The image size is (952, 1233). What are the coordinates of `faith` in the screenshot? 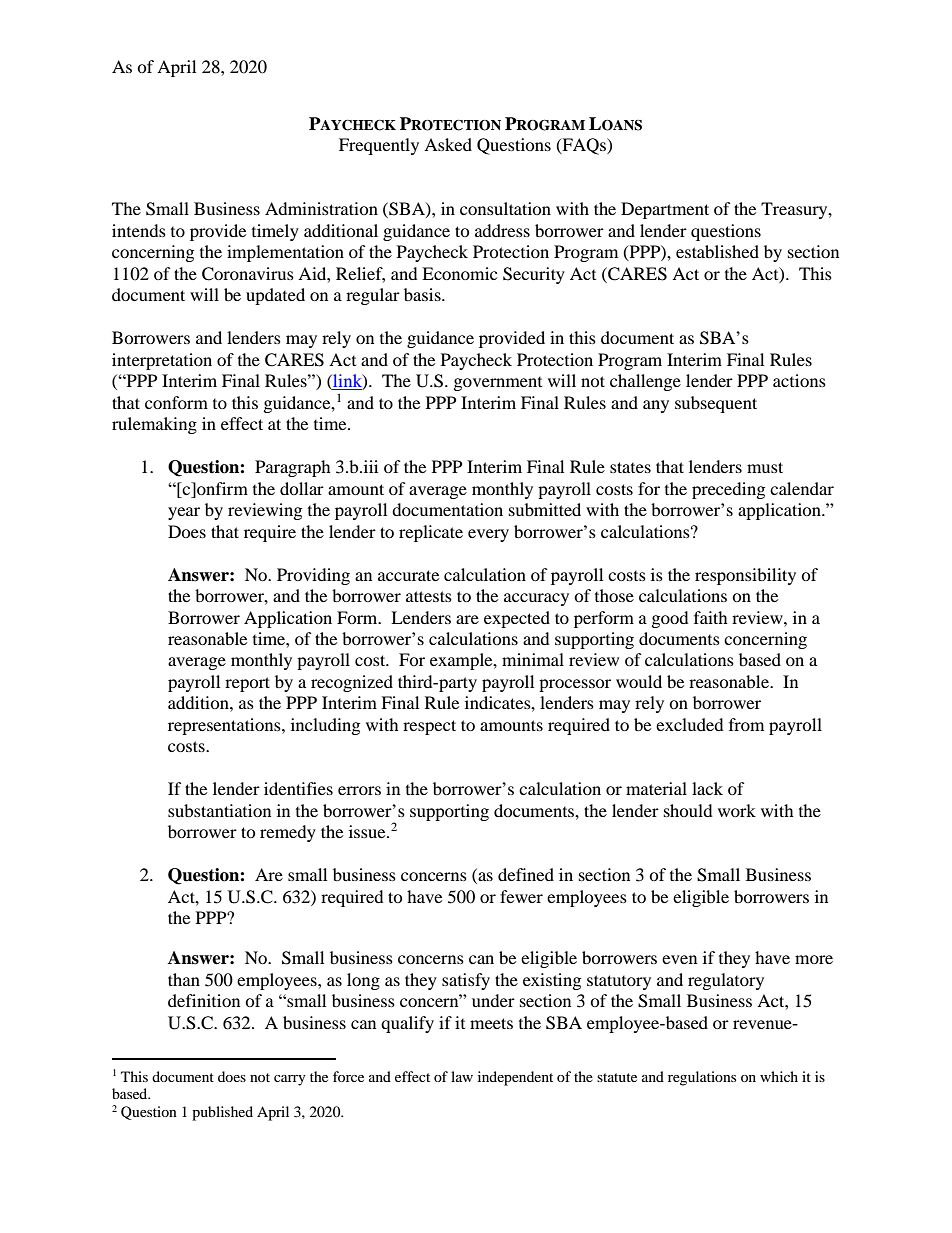 It's located at (711, 617).
